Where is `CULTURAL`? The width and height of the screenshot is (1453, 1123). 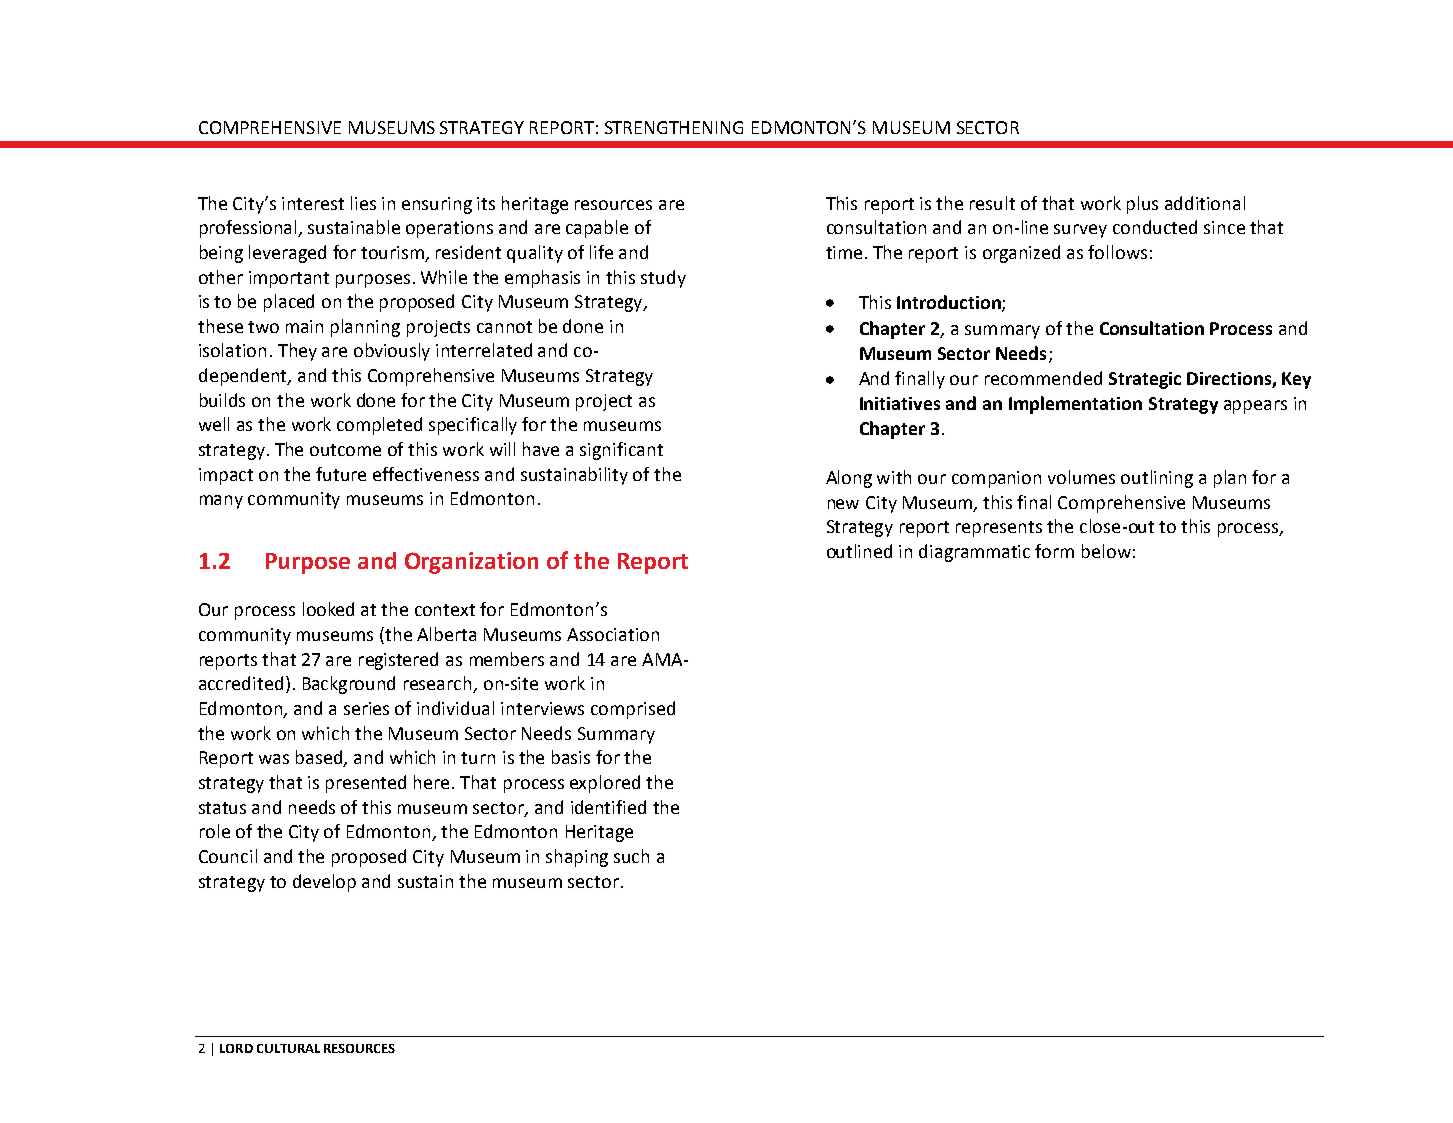
CULTURAL is located at coordinates (288, 1048).
